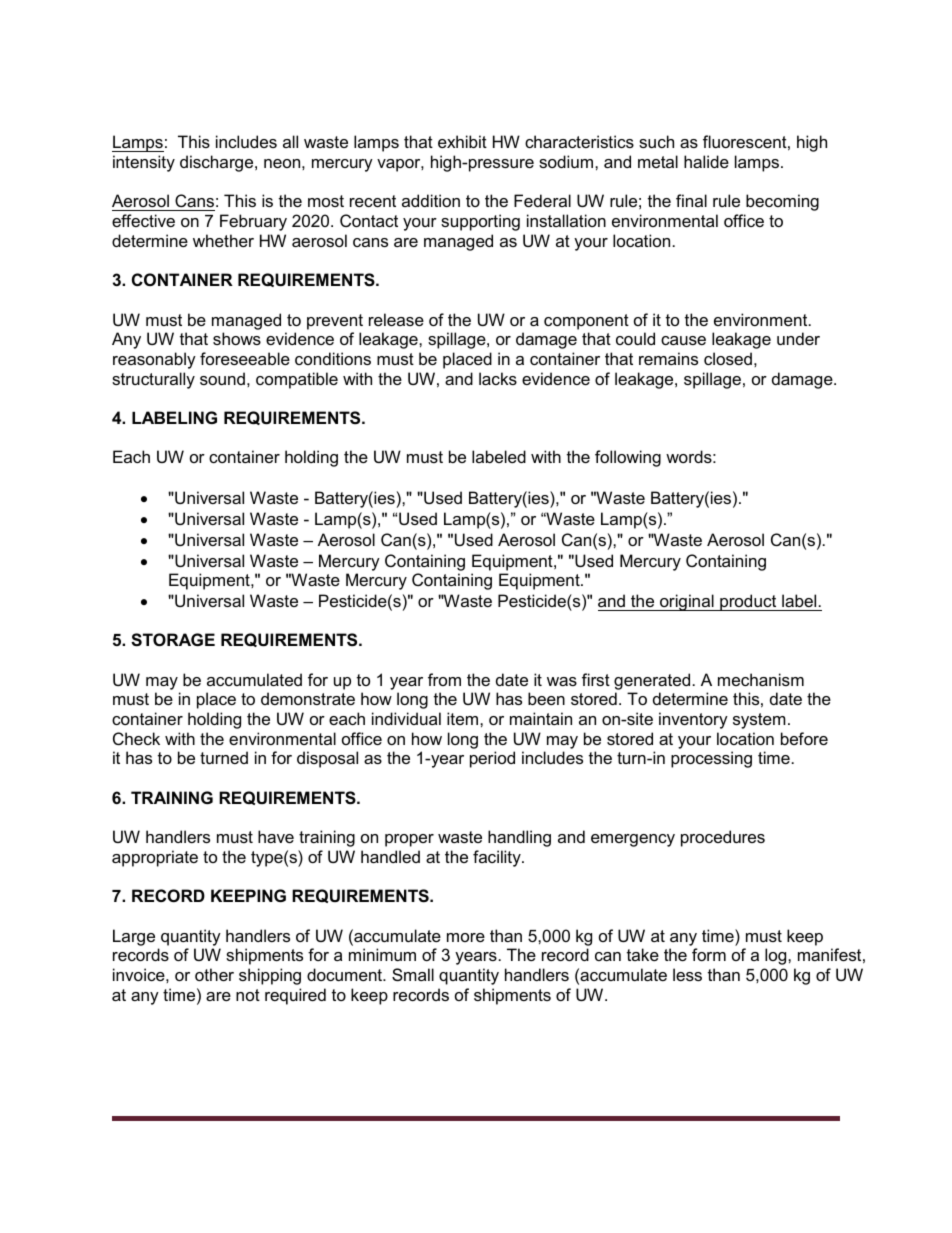  I want to click on exhibit, so click(462, 141).
